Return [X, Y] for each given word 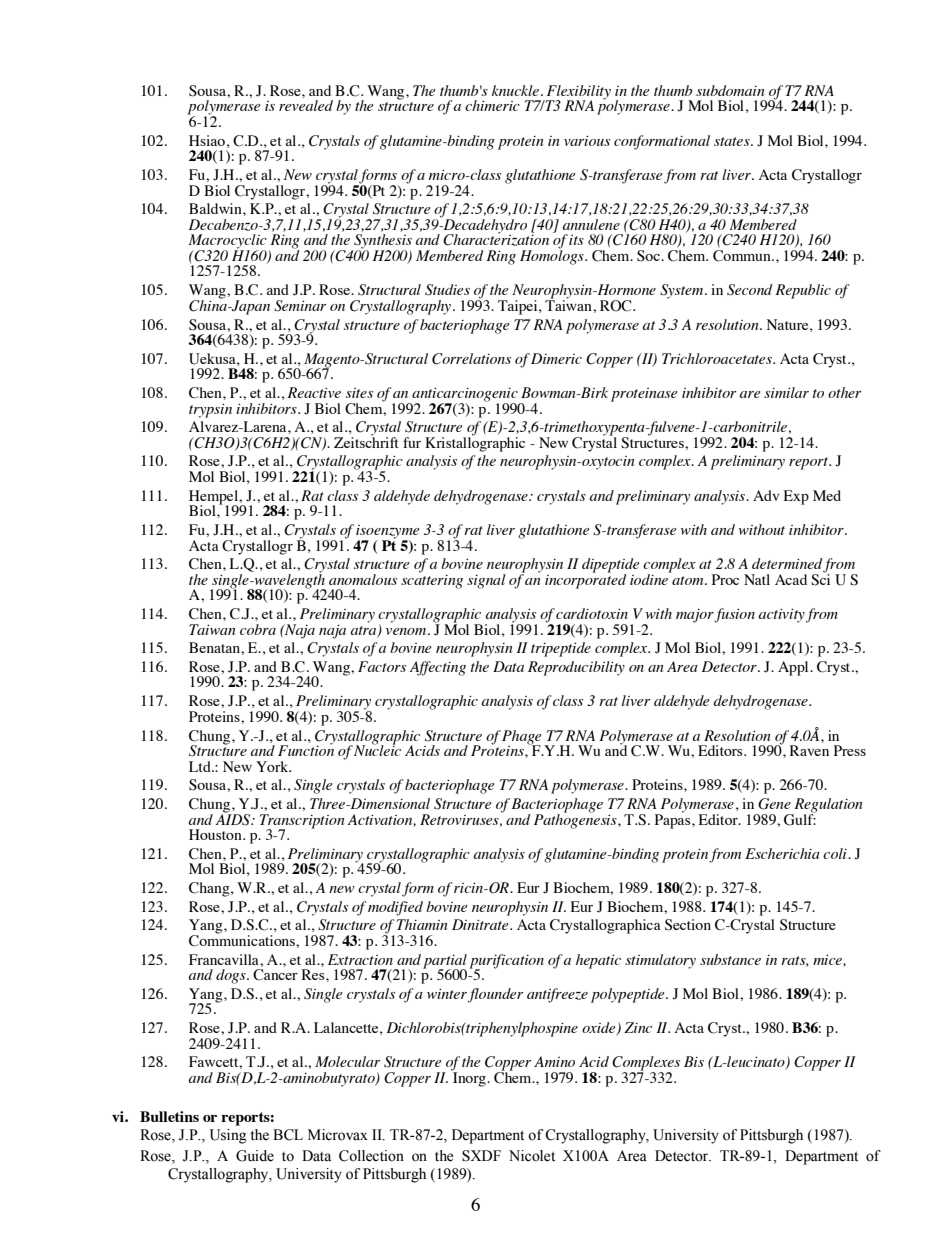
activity [782, 616]
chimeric [492, 105]
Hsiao [207, 140]
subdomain [730, 90]
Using [228, 1136]
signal [486, 581]
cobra [258, 629]
